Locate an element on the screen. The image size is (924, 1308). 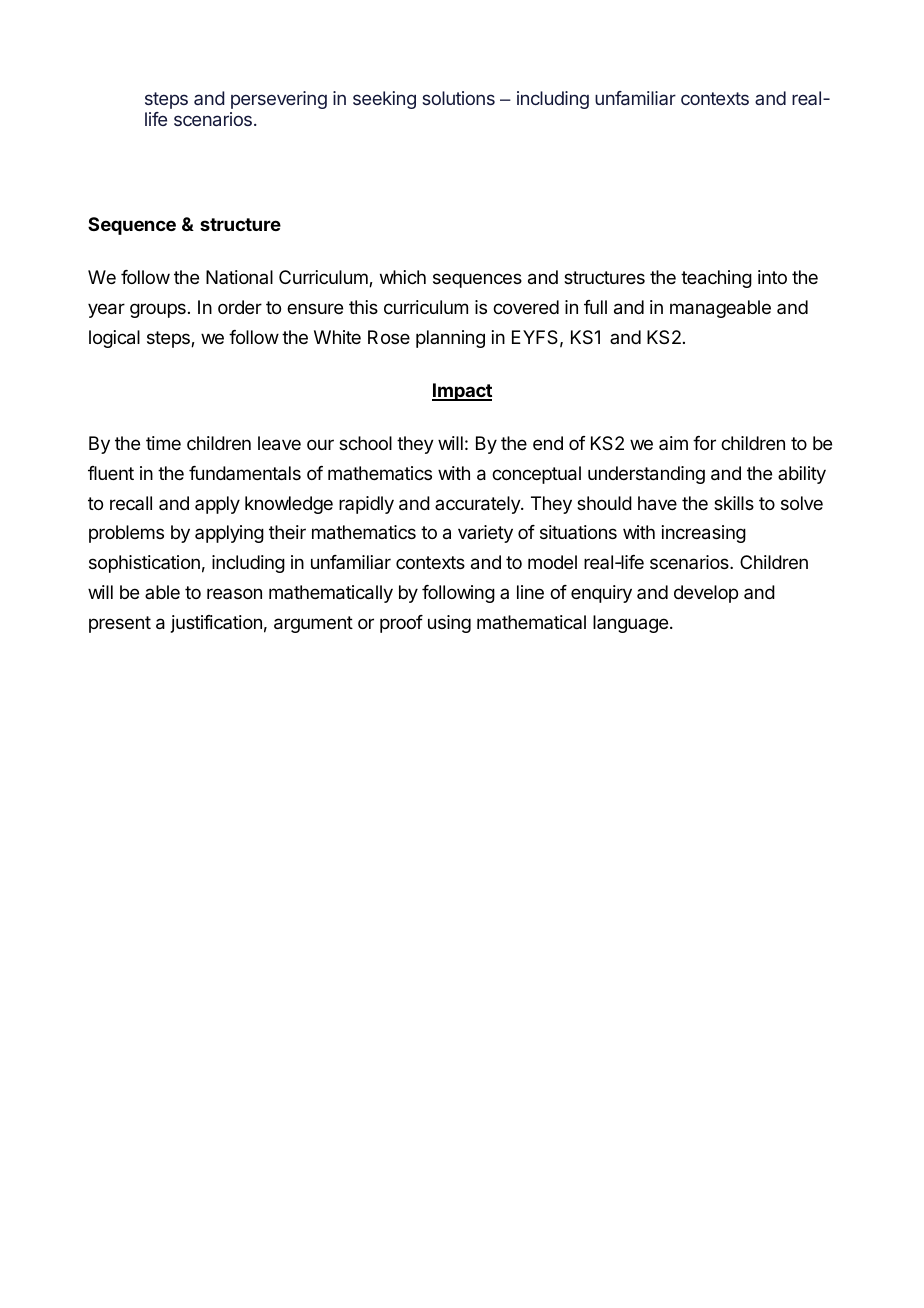
full is located at coordinates (595, 307).
